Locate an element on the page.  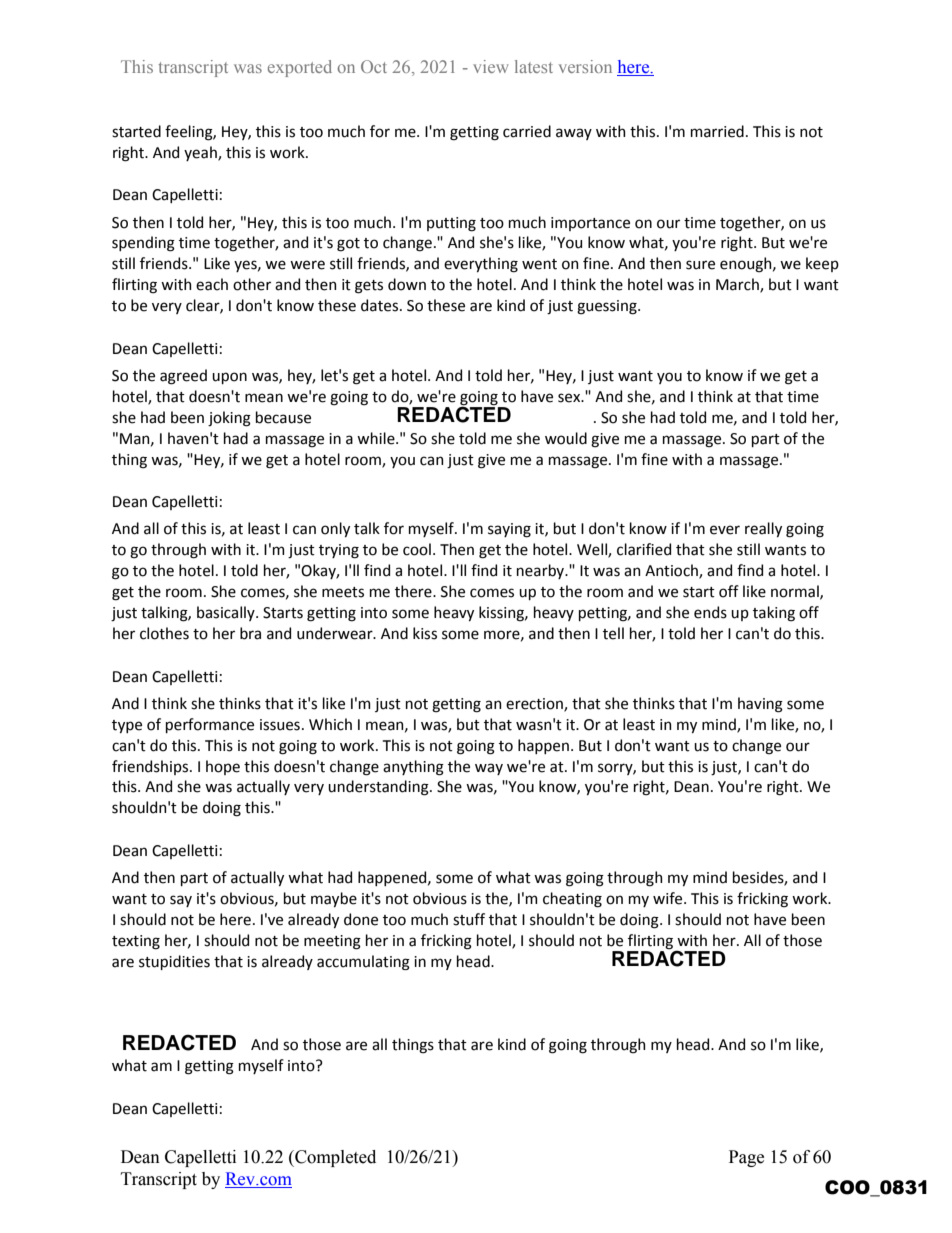
having is located at coordinates (760, 705).
